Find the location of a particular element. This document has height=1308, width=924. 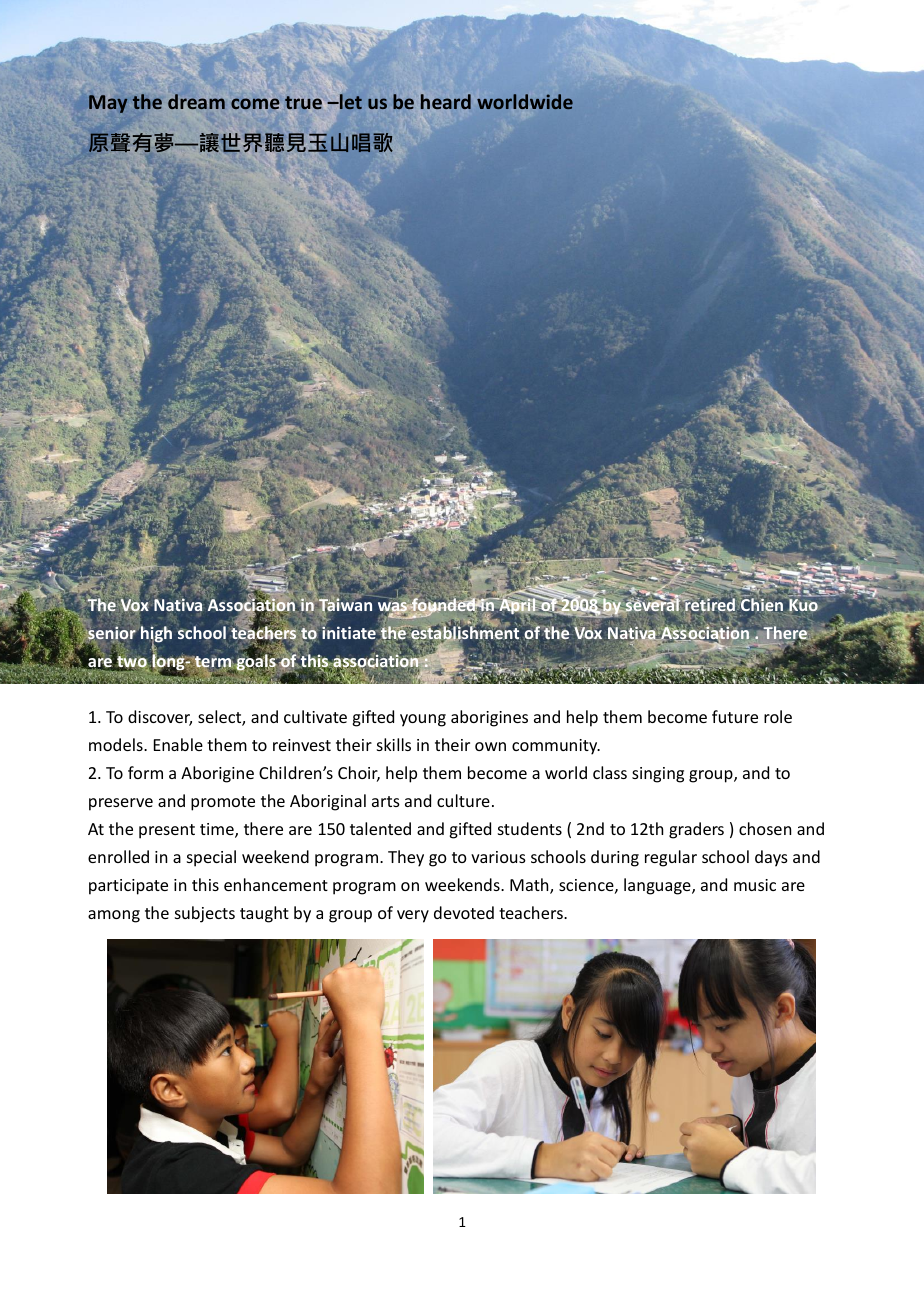

dream is located at coordinates (196, 101).
